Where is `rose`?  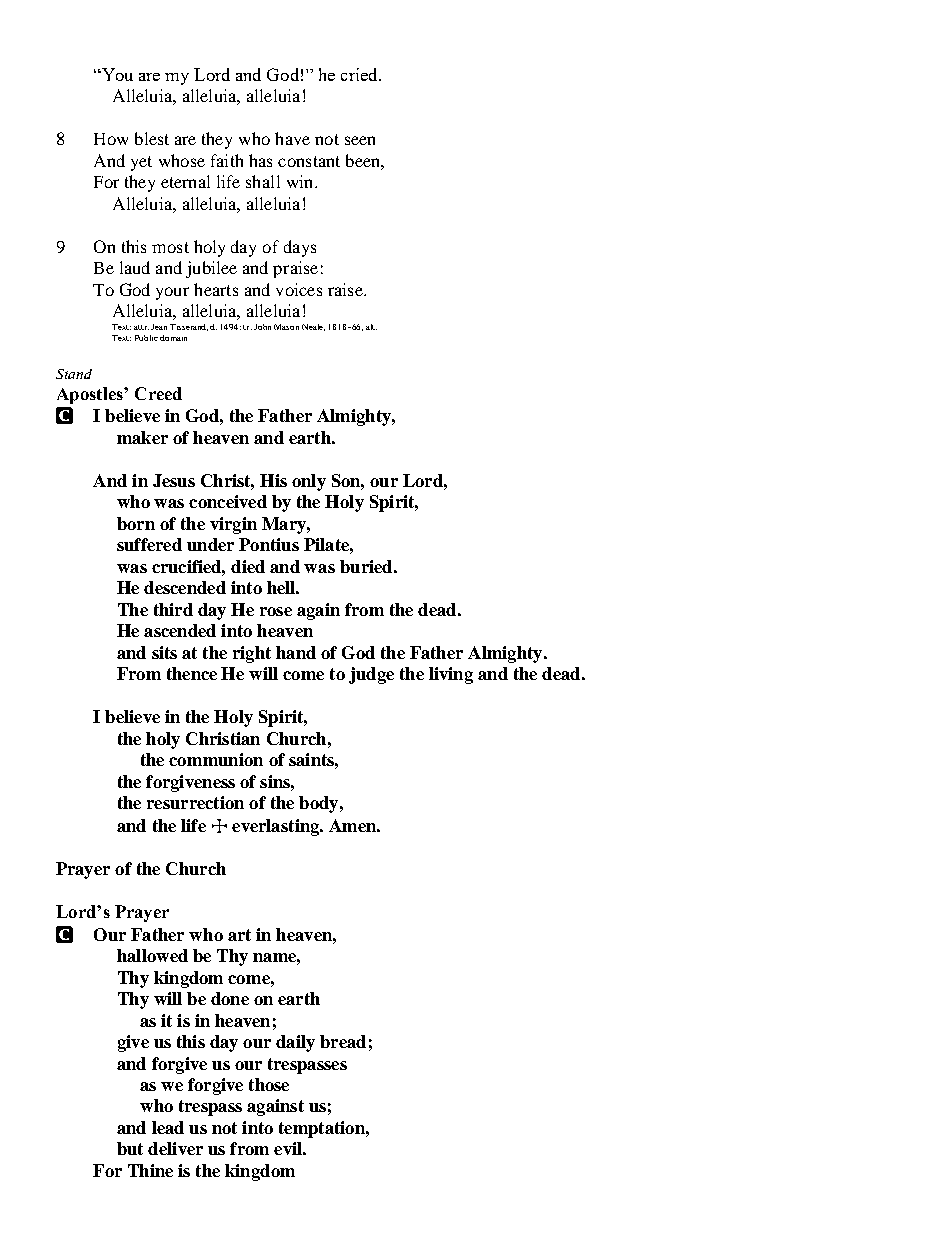 rose is located at coordinates (276, 611).
